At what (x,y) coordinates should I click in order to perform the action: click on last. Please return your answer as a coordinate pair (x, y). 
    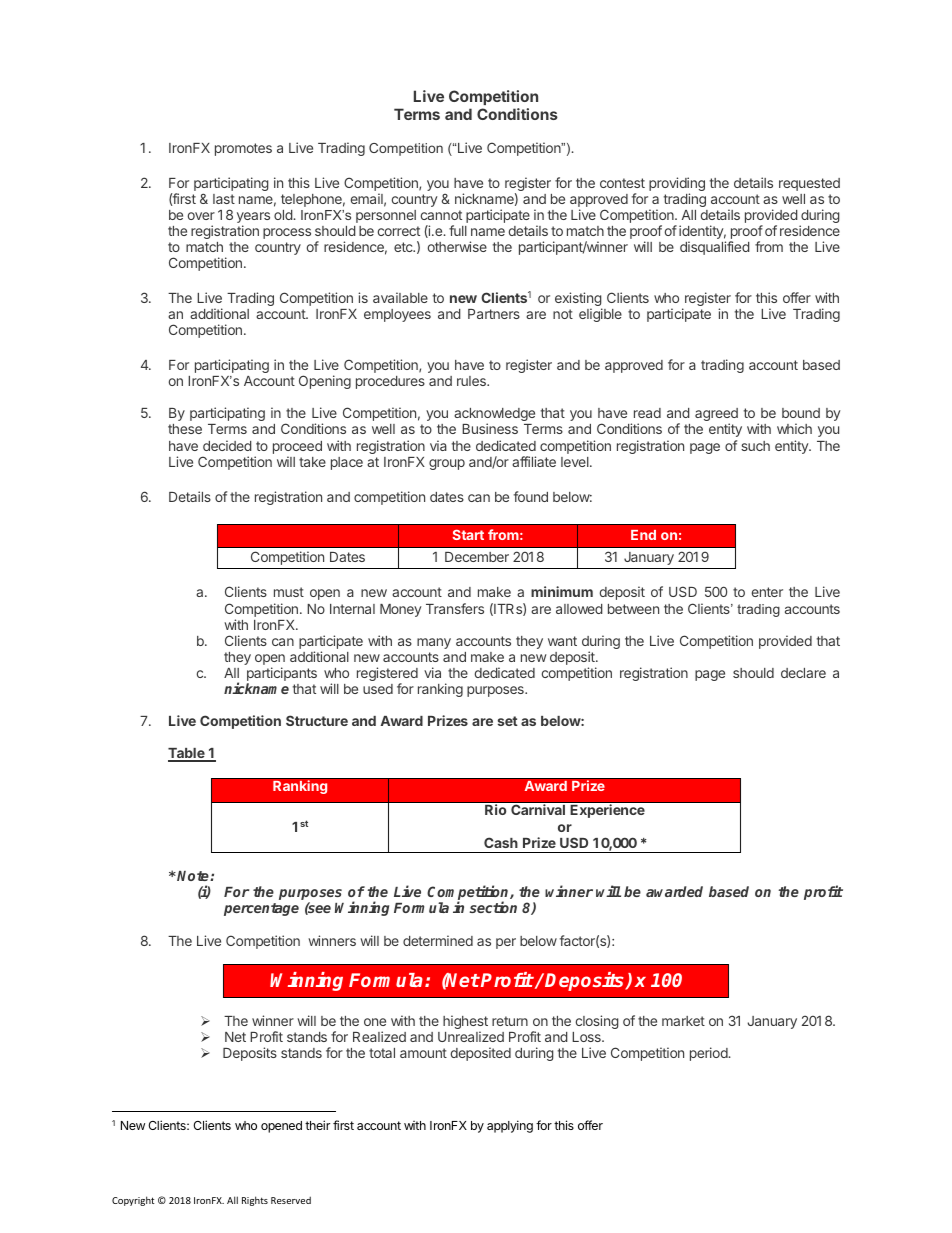
    Looking at the image, I should click on (224, 199).
